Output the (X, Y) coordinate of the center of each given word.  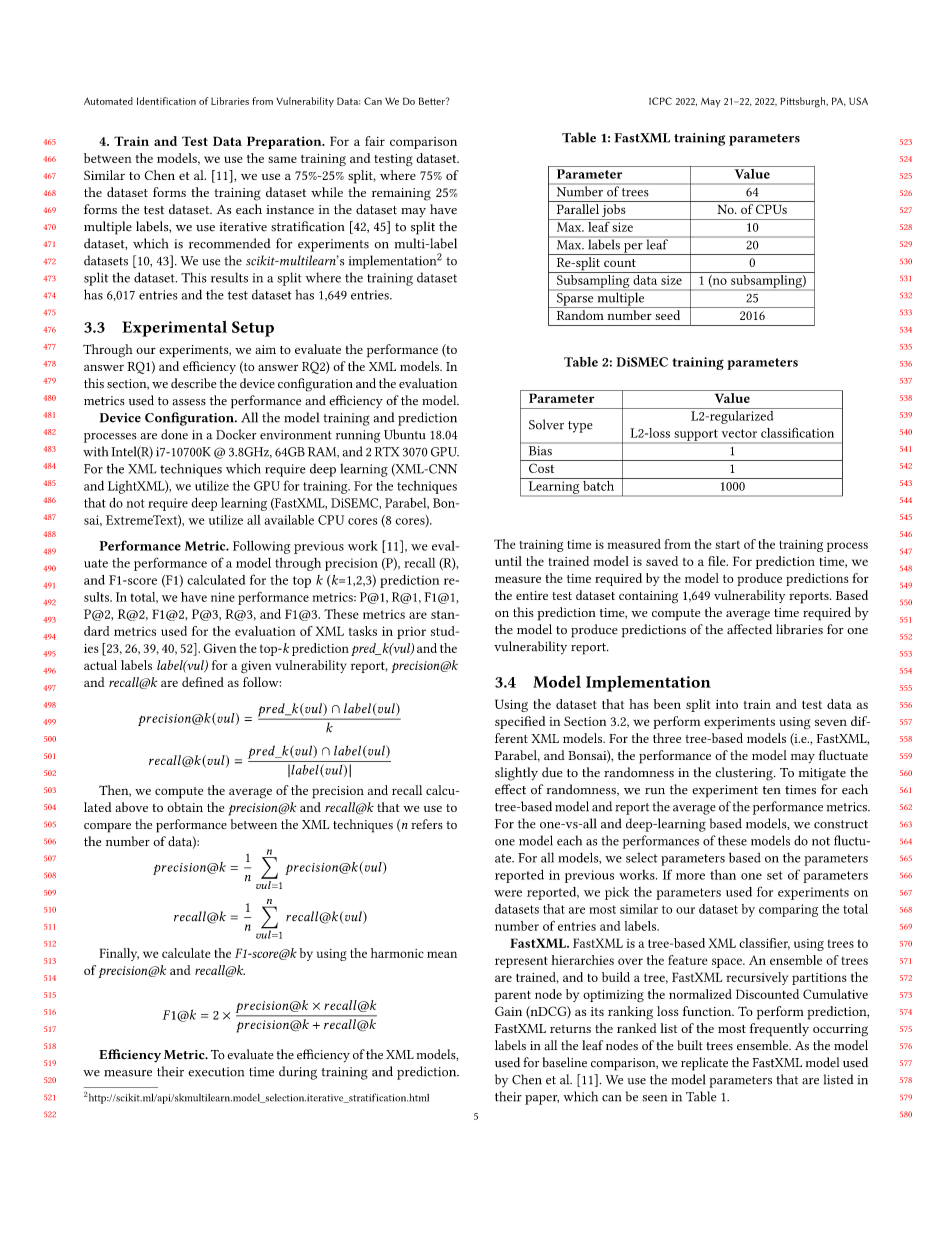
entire (532, 595)
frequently (779, 1030)
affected (749, 629)
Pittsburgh (804, 102)
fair (375, 141)
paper (542, 1100)
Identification (166, 101)
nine (223, 597)
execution (216, 1072)
